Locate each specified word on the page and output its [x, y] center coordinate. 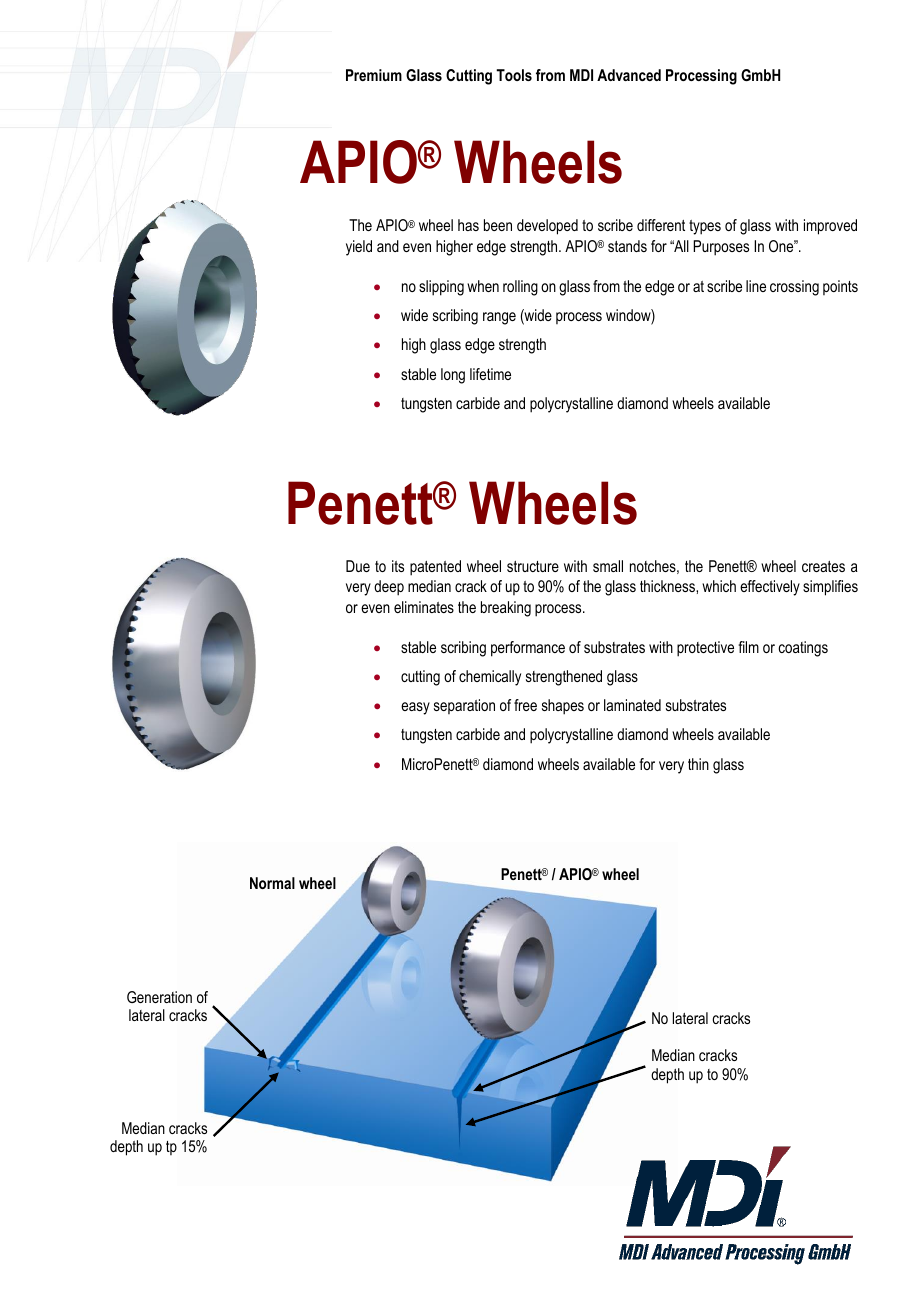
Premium [374, 75]
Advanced [629, 75]
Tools [514, 75]
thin [698, 764]
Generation [159, 997]
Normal [272, 883]
